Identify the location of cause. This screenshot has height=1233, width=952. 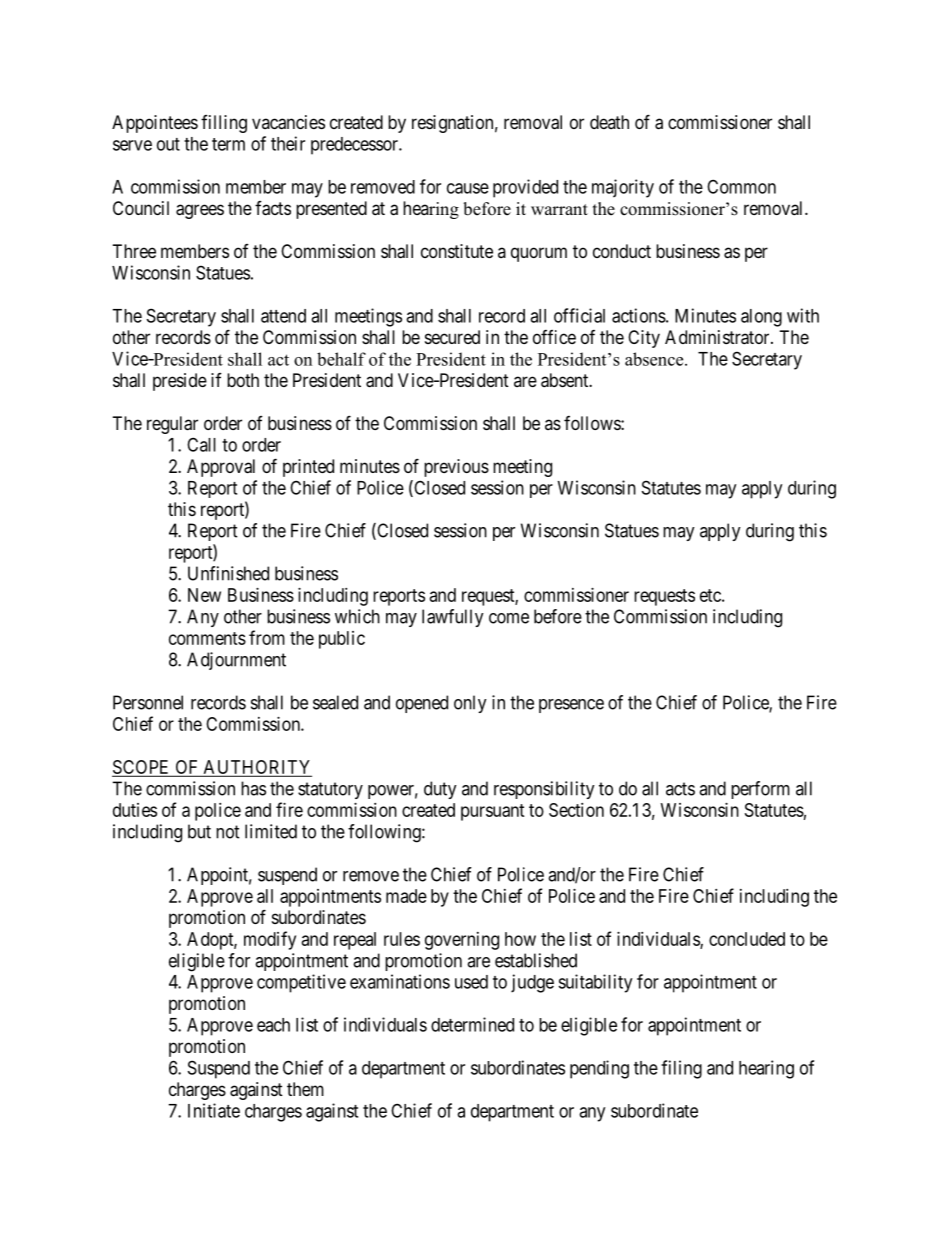
(468, 188).
